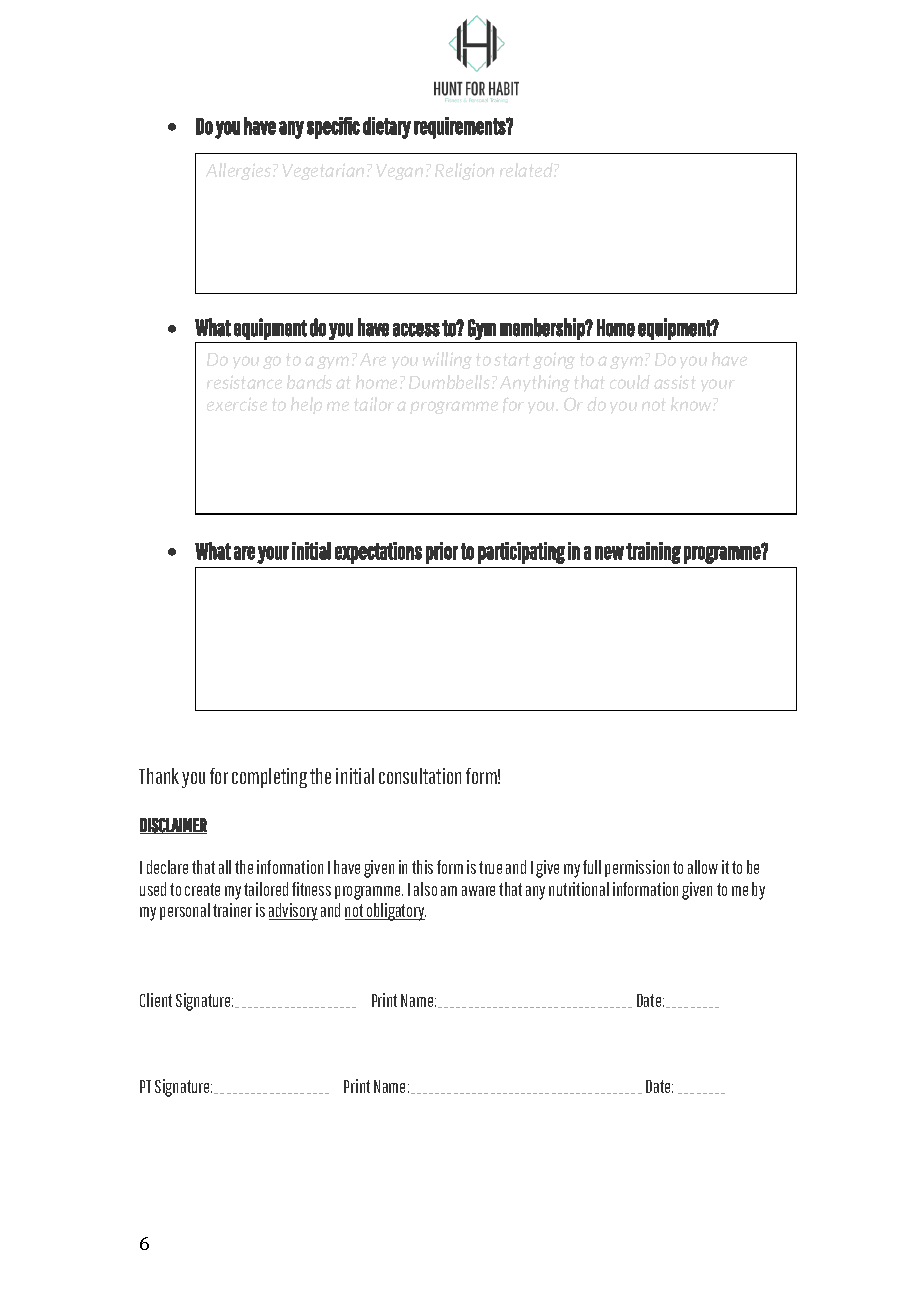 Image resolution: width=924 pixels, height=1309 pixels. What do you see at coordinates (416, 330) in the screenshot?
I see `access` at bounding box center [416, 330].
